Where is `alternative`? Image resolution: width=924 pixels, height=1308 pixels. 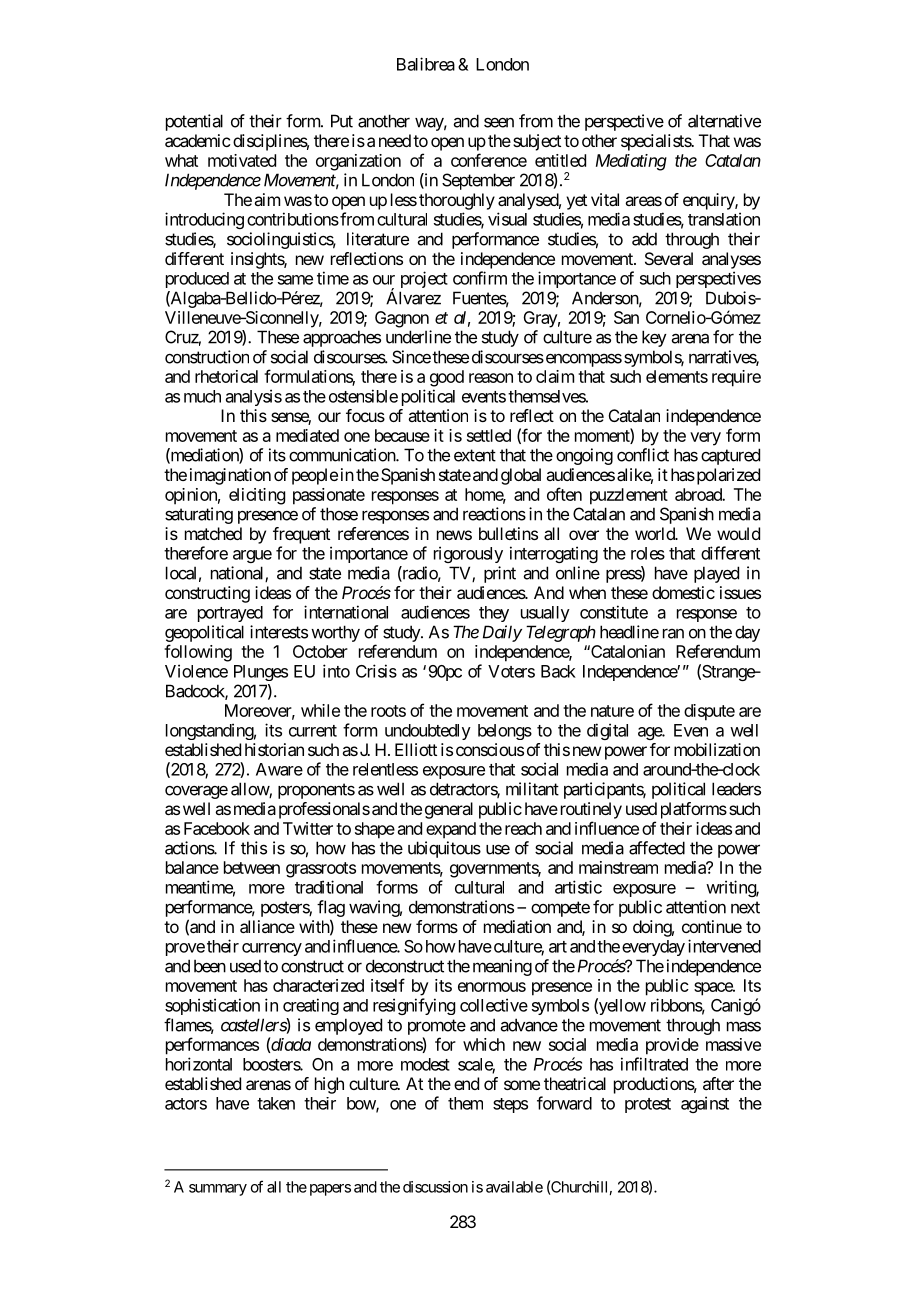
alternative is located at coordinates (724, 121).
